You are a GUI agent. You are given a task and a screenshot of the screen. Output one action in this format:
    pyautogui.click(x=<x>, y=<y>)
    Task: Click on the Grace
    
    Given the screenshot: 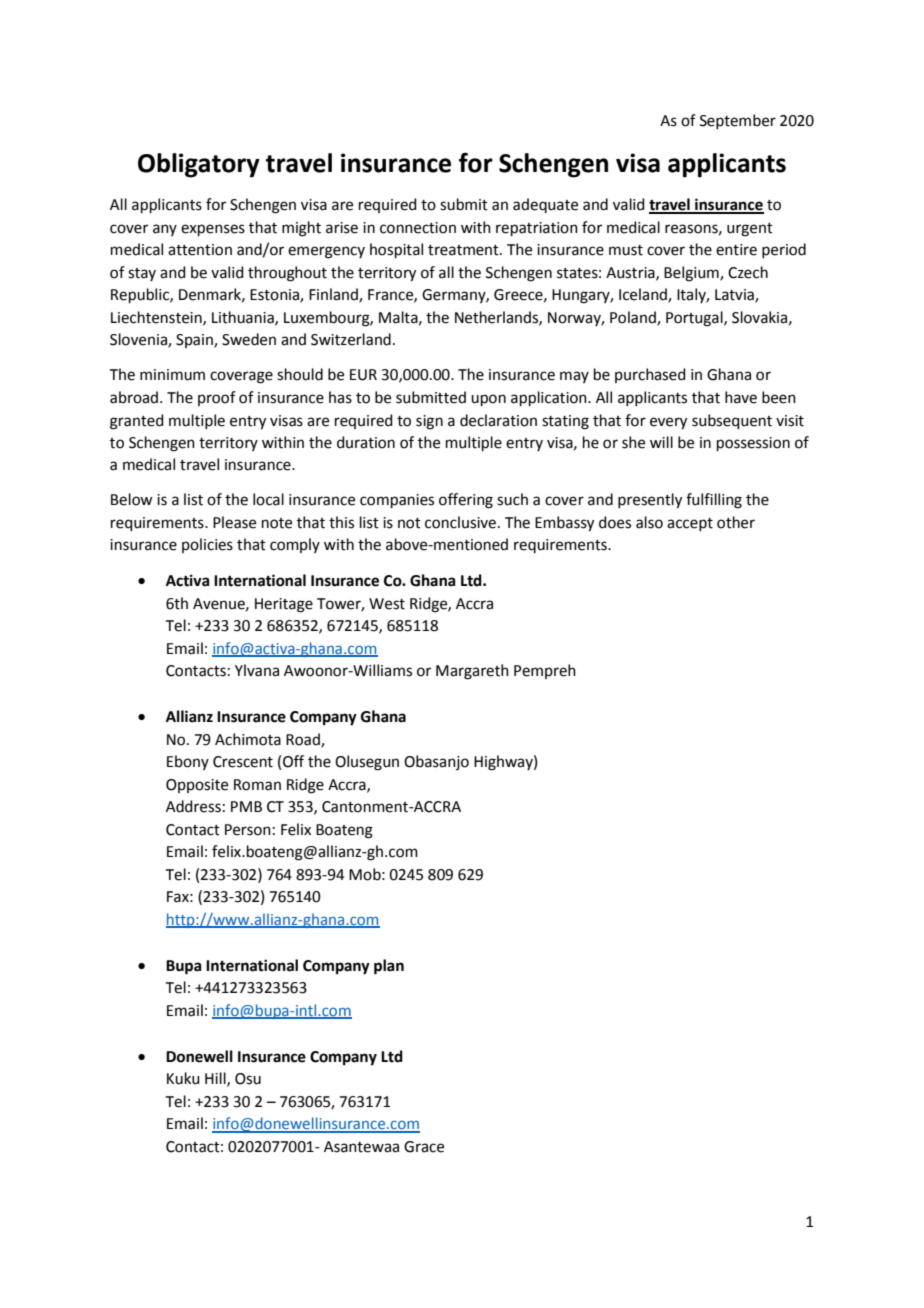 What is the action you would take?
    pyautogui.click(x=424, y=1147)
